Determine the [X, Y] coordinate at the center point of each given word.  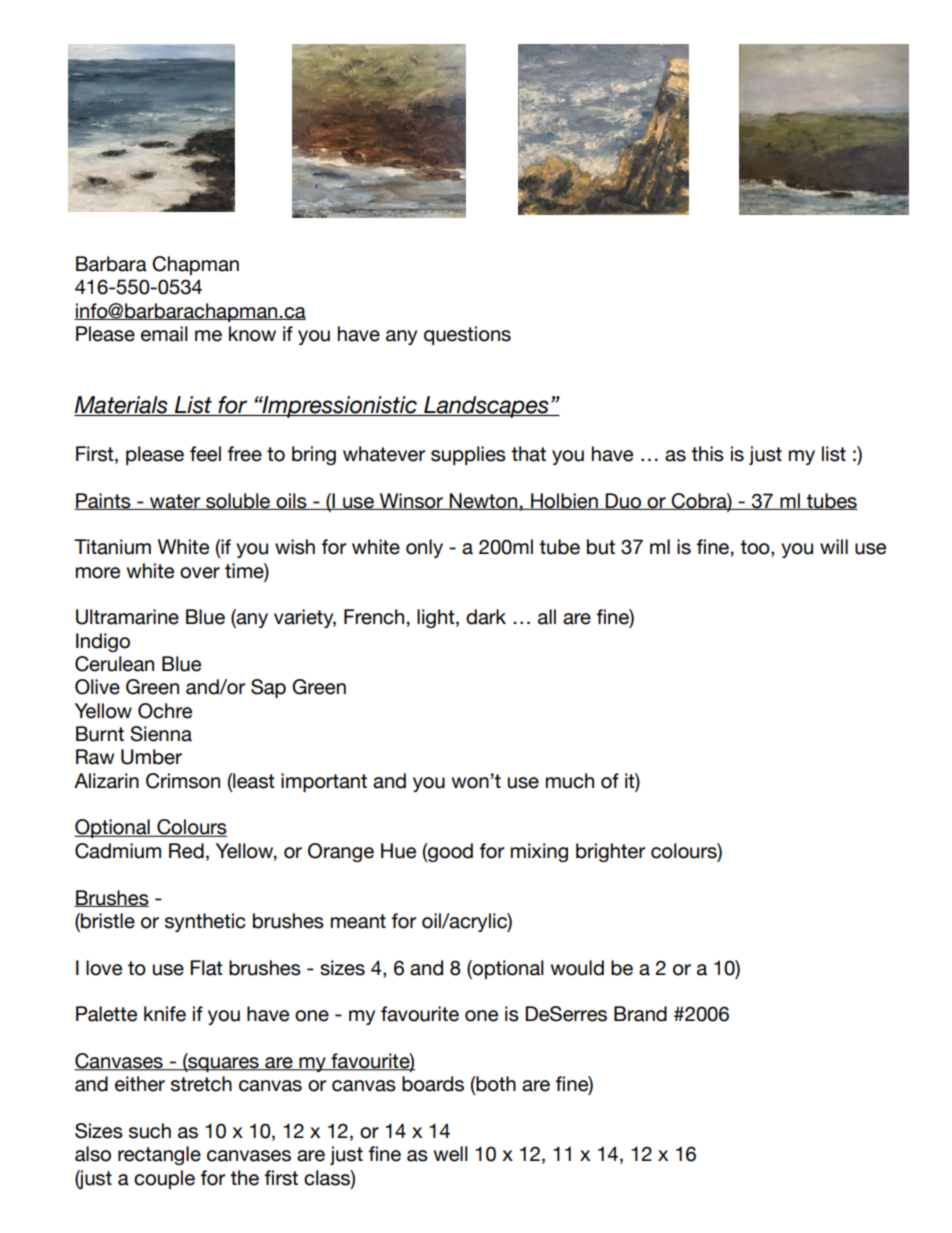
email [164, 334]
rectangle [159, 1155]
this [707, 454]
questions [467, 335]
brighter [610, 852]
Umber [151, 757]
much [570, 781]
